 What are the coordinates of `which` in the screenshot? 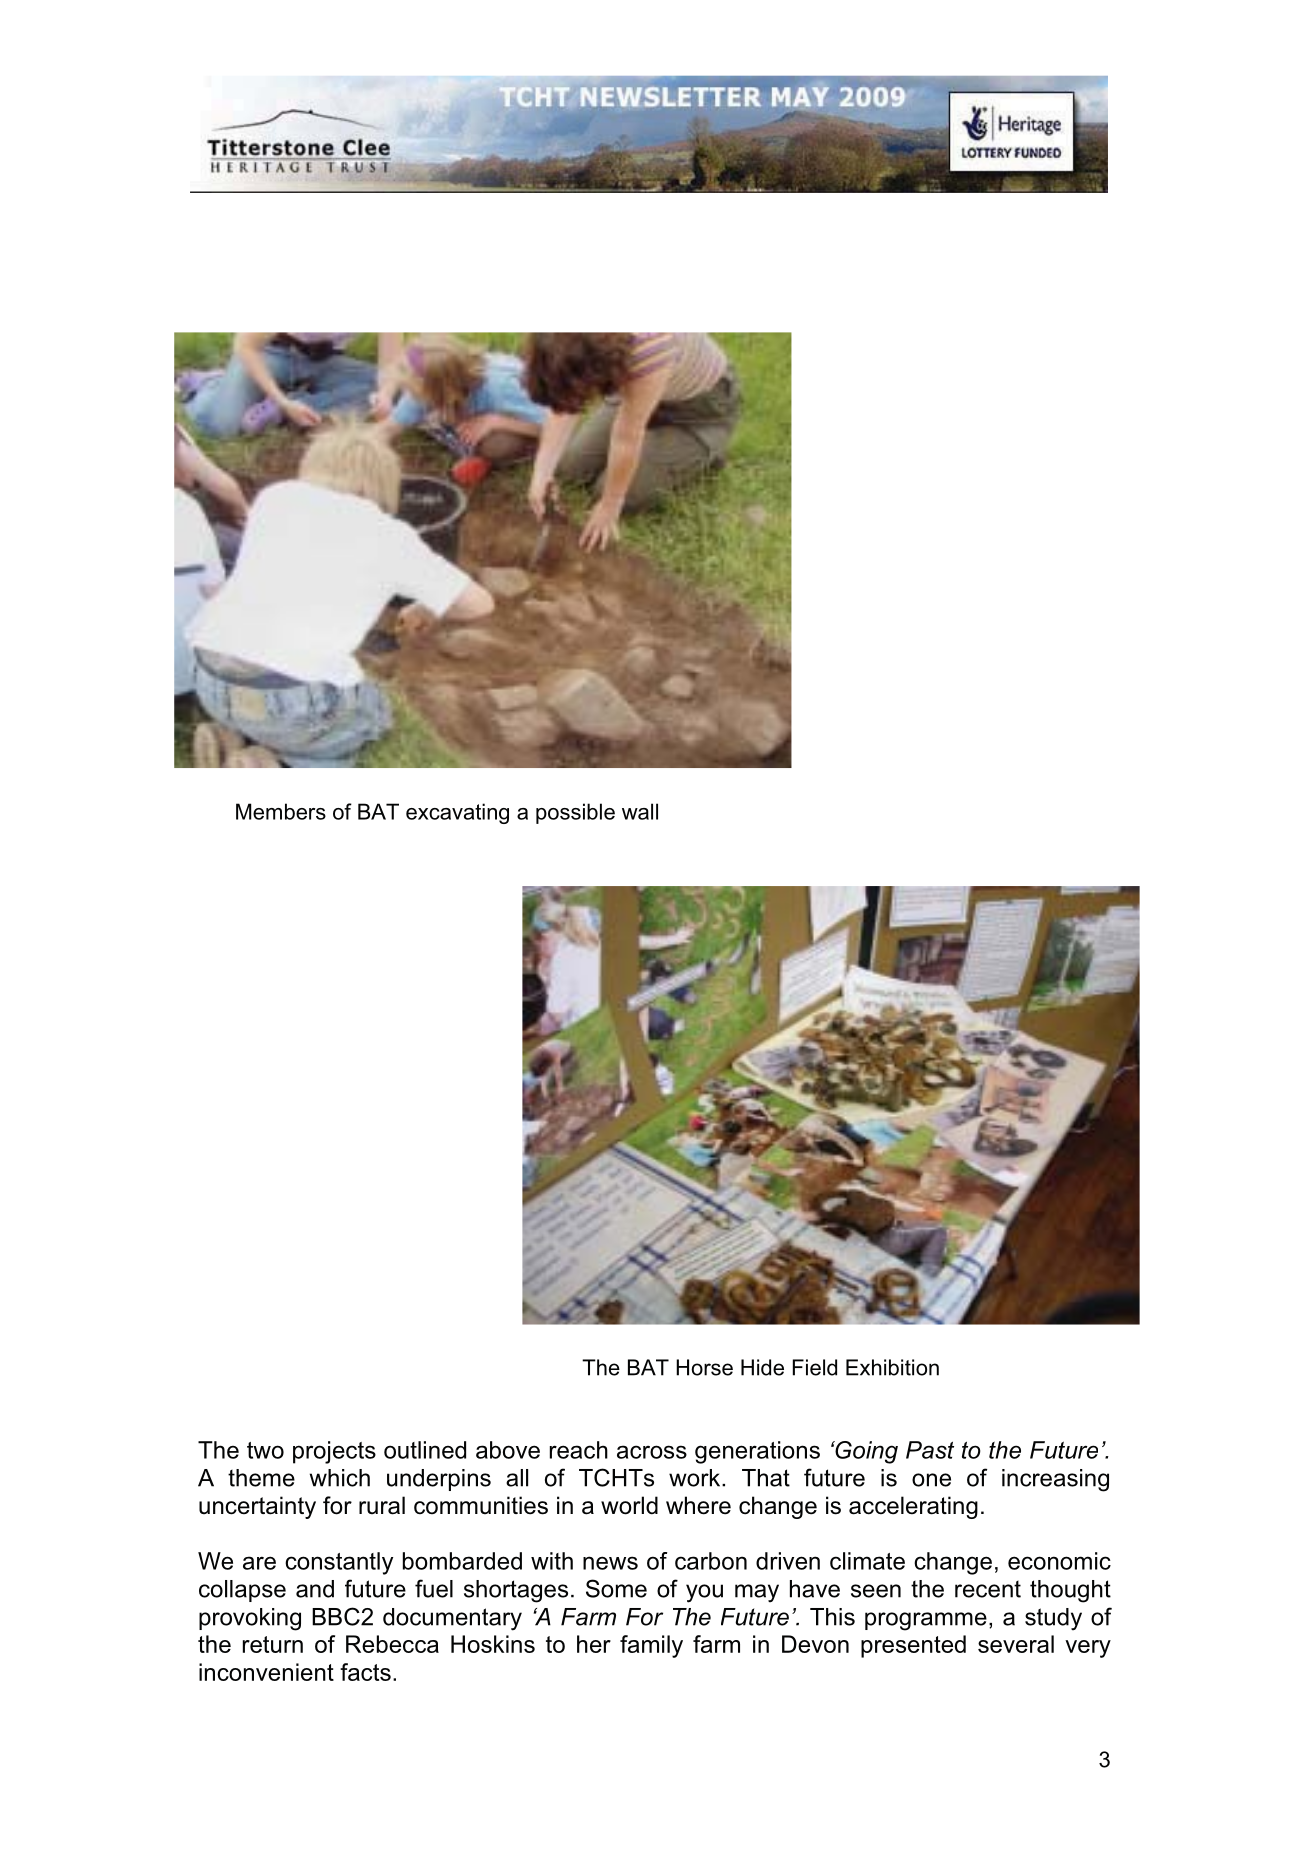 It's located at (340, 1478).
